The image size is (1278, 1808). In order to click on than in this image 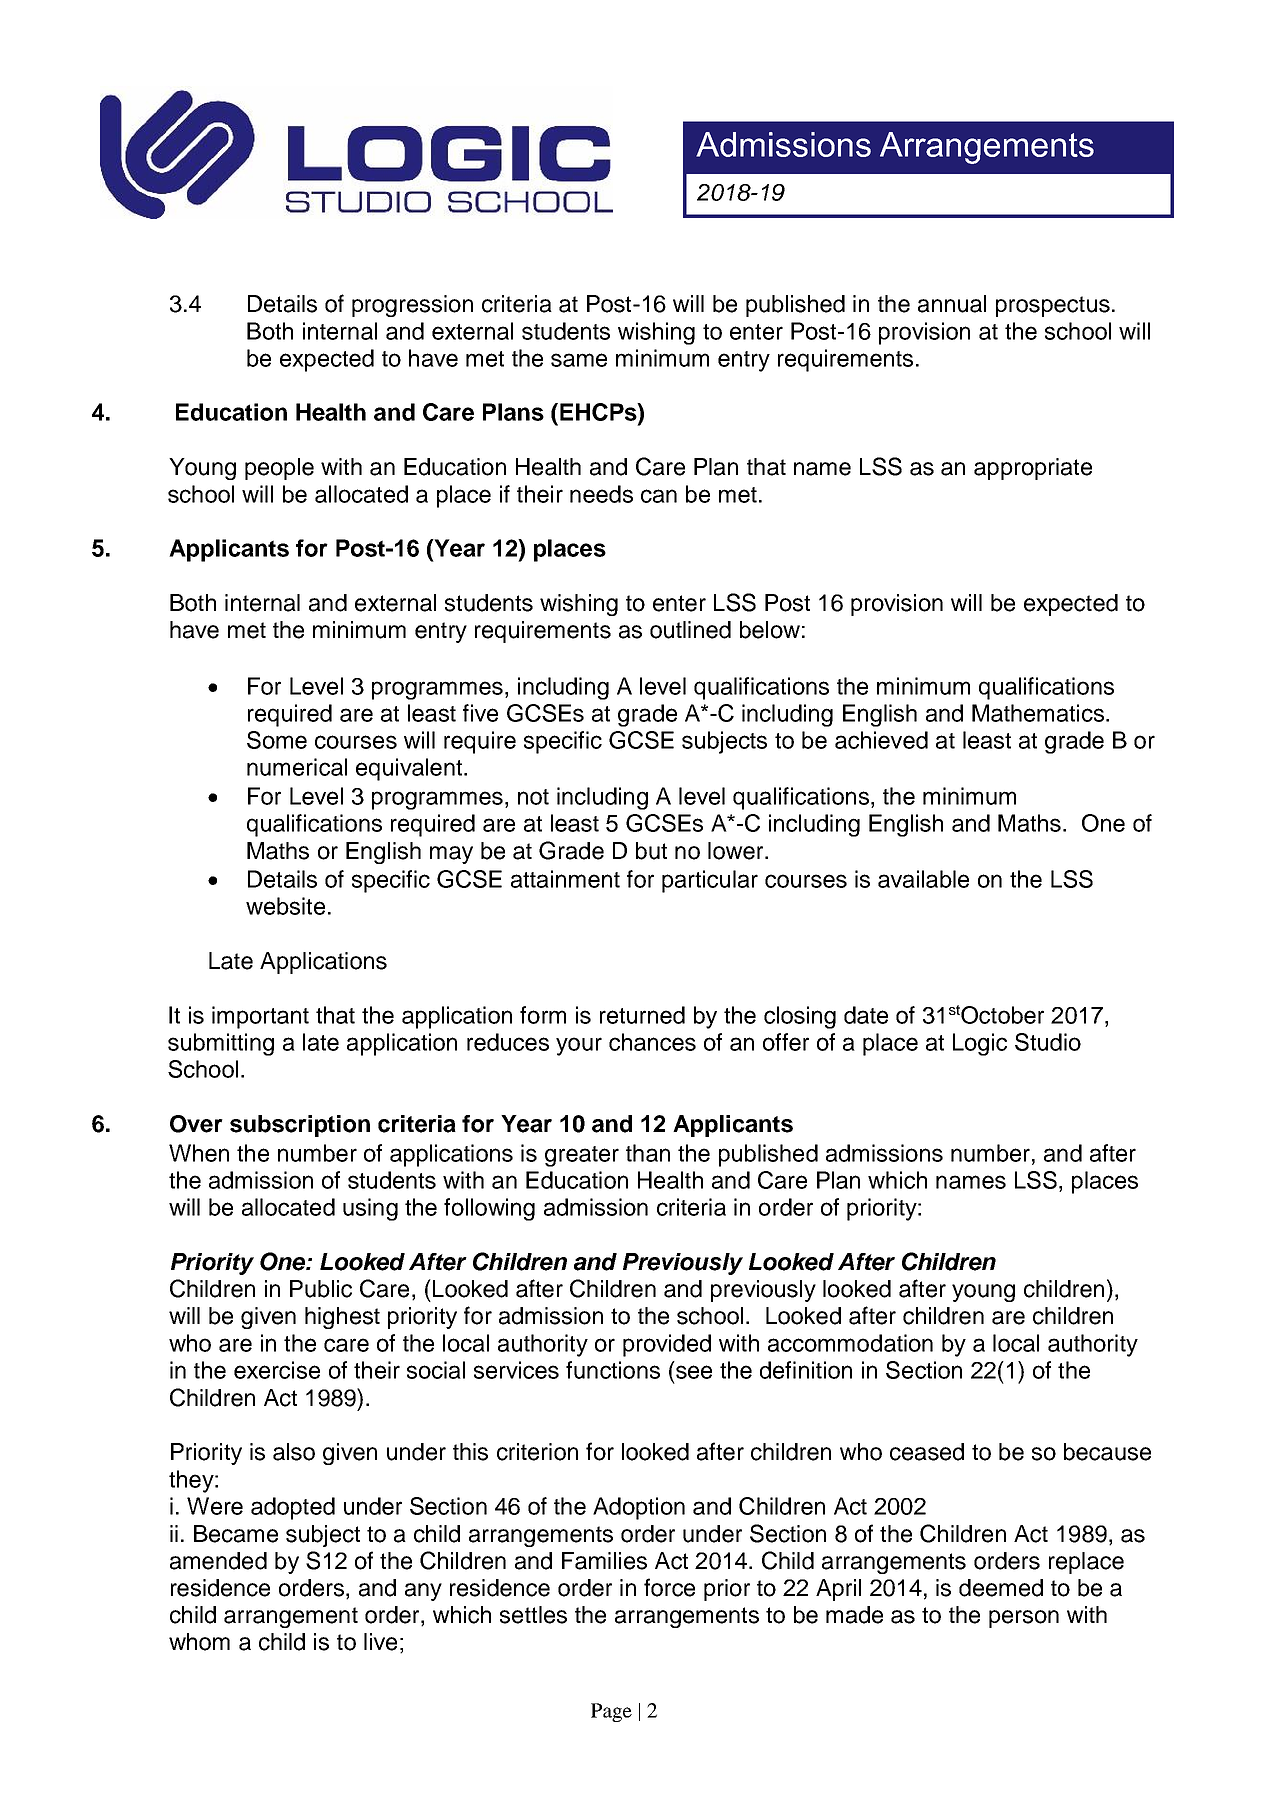, I will do `click(648, 1153)`.
